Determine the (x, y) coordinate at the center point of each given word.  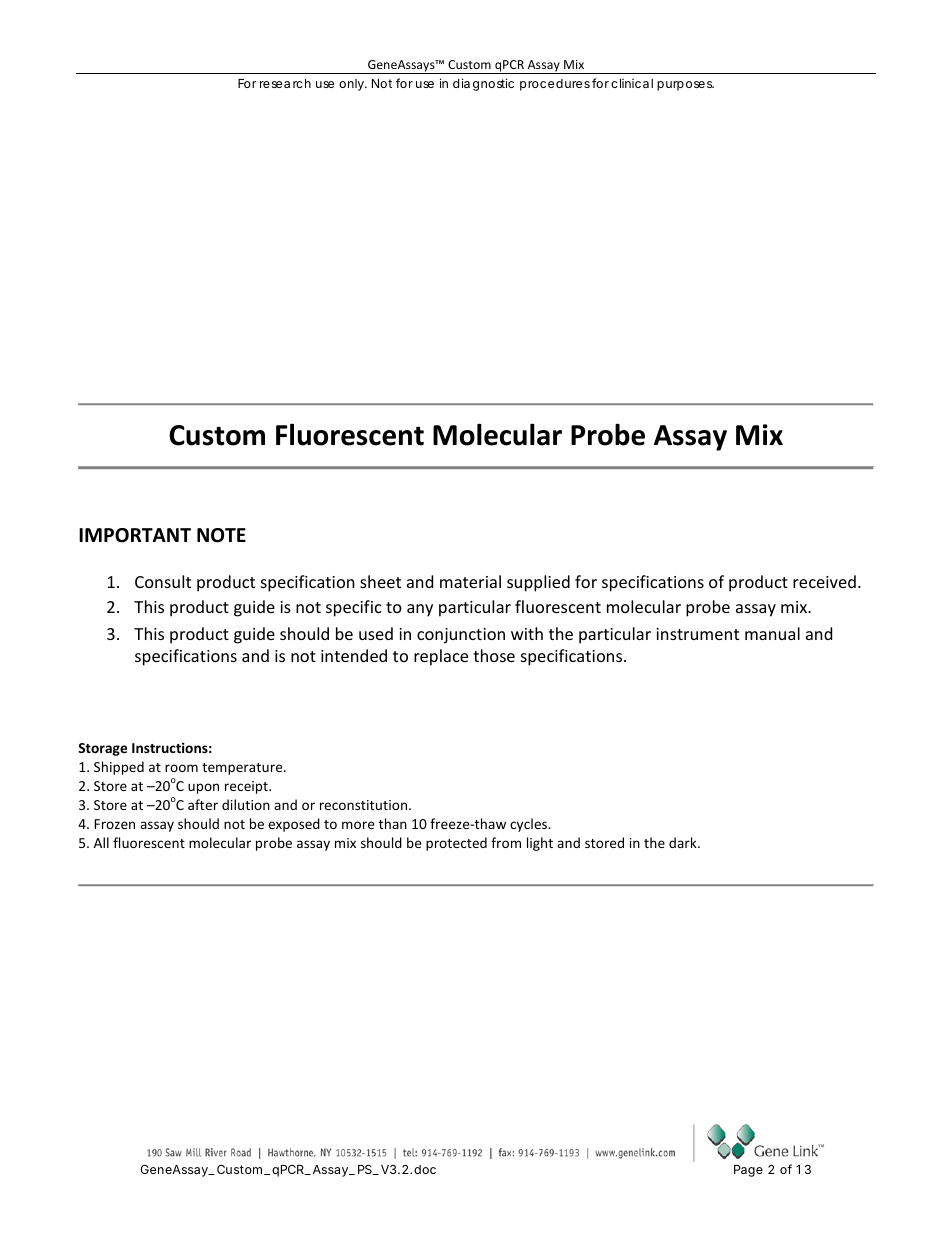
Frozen (114, 824)
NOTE (221, 535)
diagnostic (483, 84)
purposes (685, 86)
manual (772, 633)
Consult (163, 581)
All (101, 842)
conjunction (461, 636)
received (824, 581)
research (285, 83)
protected (456, 844)
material (470, 581)
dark (684, 842)
